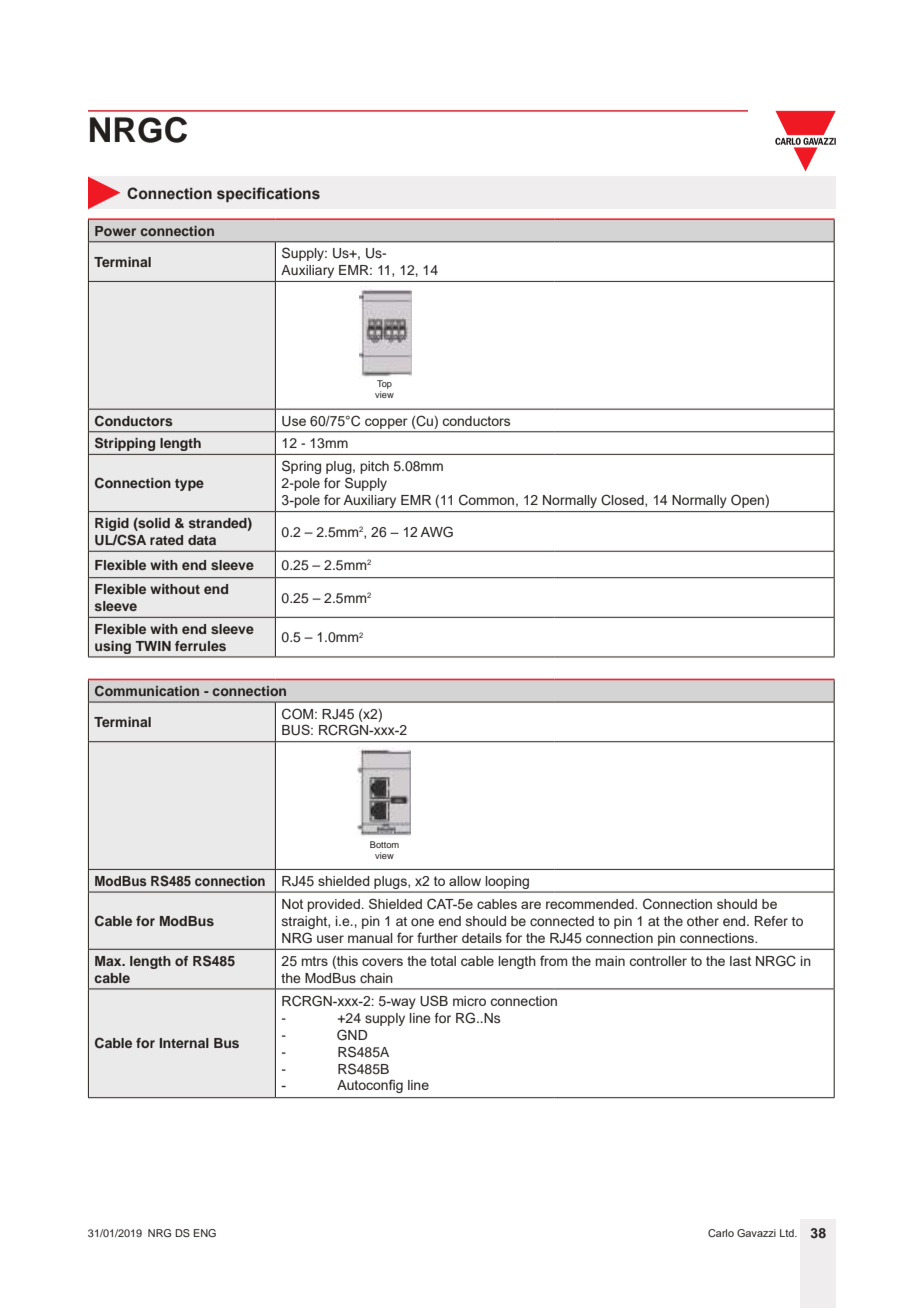  I want to click on allow, so click(465, 881).
